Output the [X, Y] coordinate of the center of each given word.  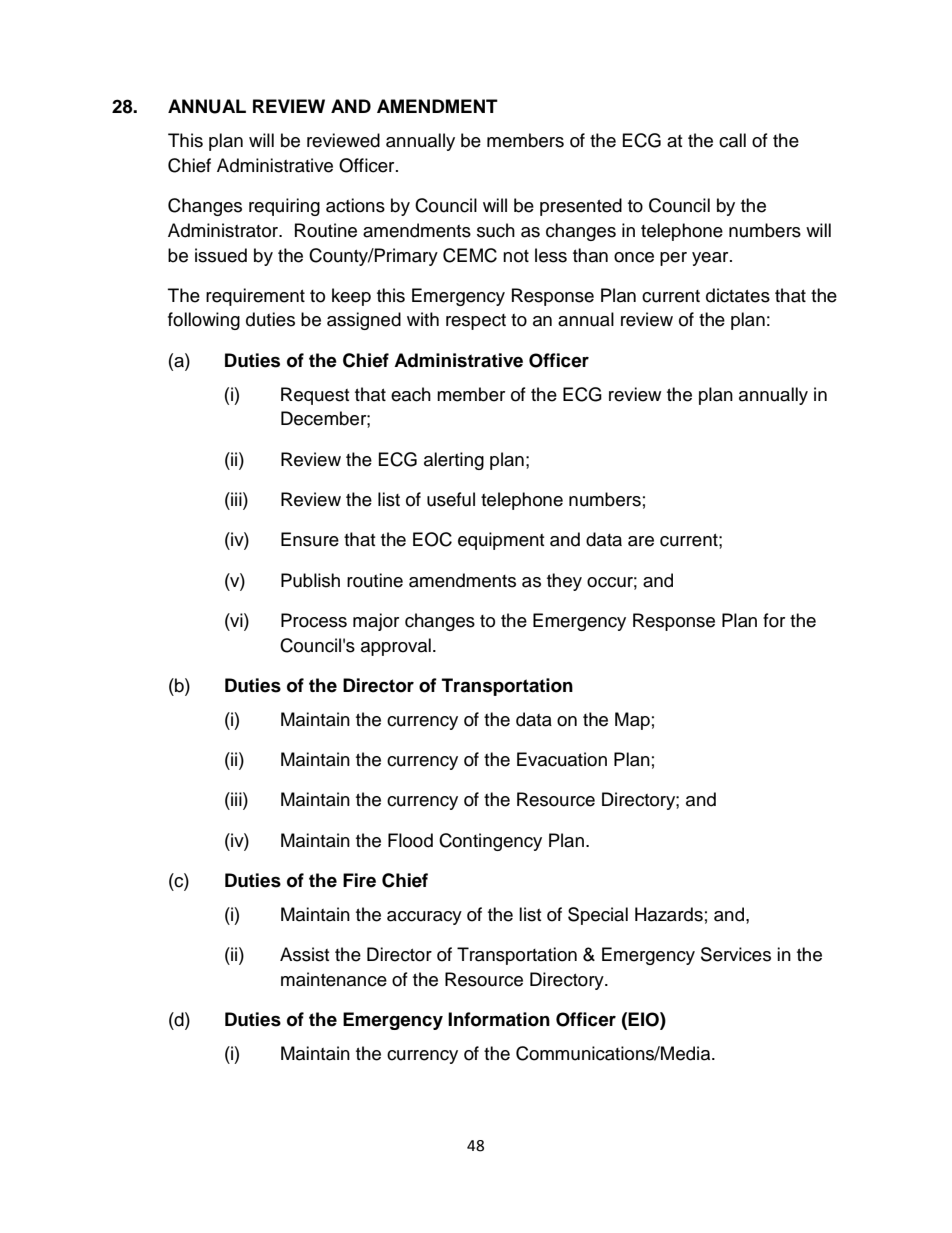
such [496, 230]
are [641, 541]
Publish [310, 580]
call [732, 140]
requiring [284, 207]
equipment [501, 541]
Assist [304, 954]
